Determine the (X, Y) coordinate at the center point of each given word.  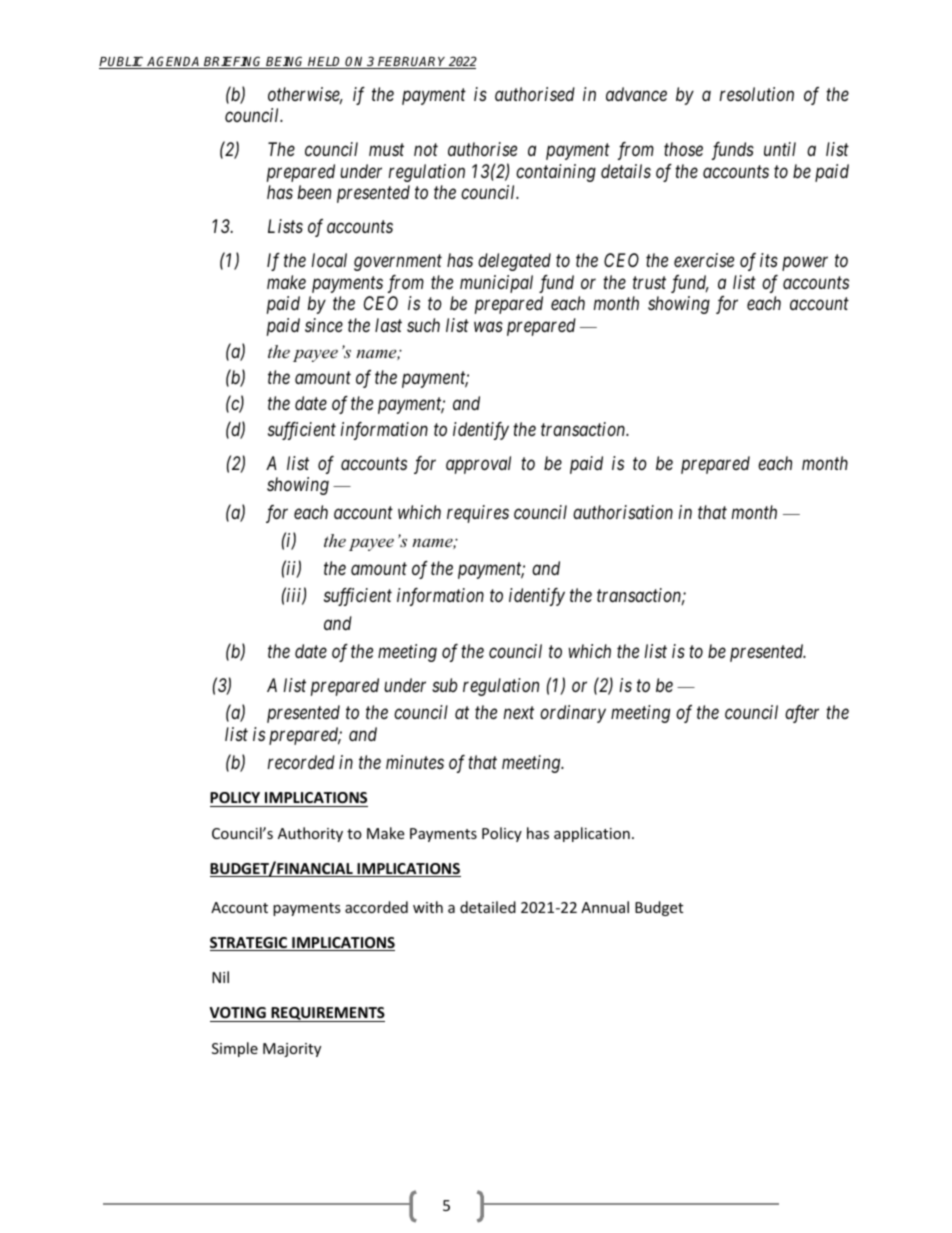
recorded (301, 762)
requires (478, 514)
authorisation (623, 512)
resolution (757, 94)
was (488, 326)
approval (478, 465)
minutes (415, 762)
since (324, 325)
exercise (704, 260)
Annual (605, 907)
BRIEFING (233, 62)
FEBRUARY (412, 63)
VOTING (238, 1014)
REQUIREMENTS (327, 1014)
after (802, 714)
